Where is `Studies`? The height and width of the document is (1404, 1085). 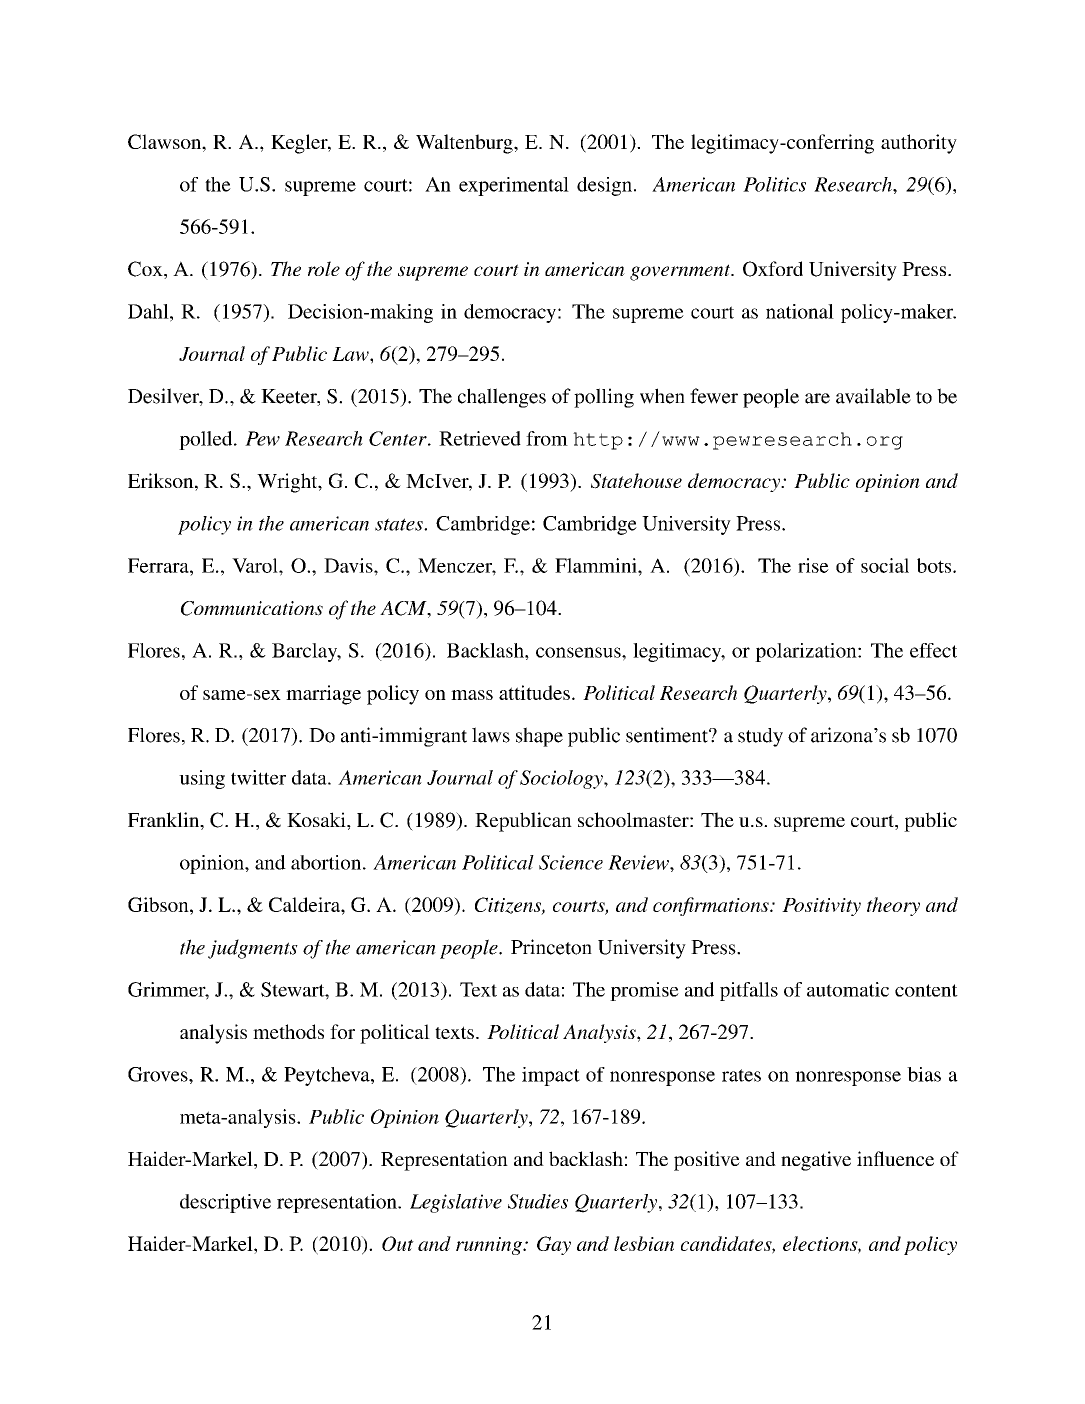
Studies is located at coordinates (538, 1201).
